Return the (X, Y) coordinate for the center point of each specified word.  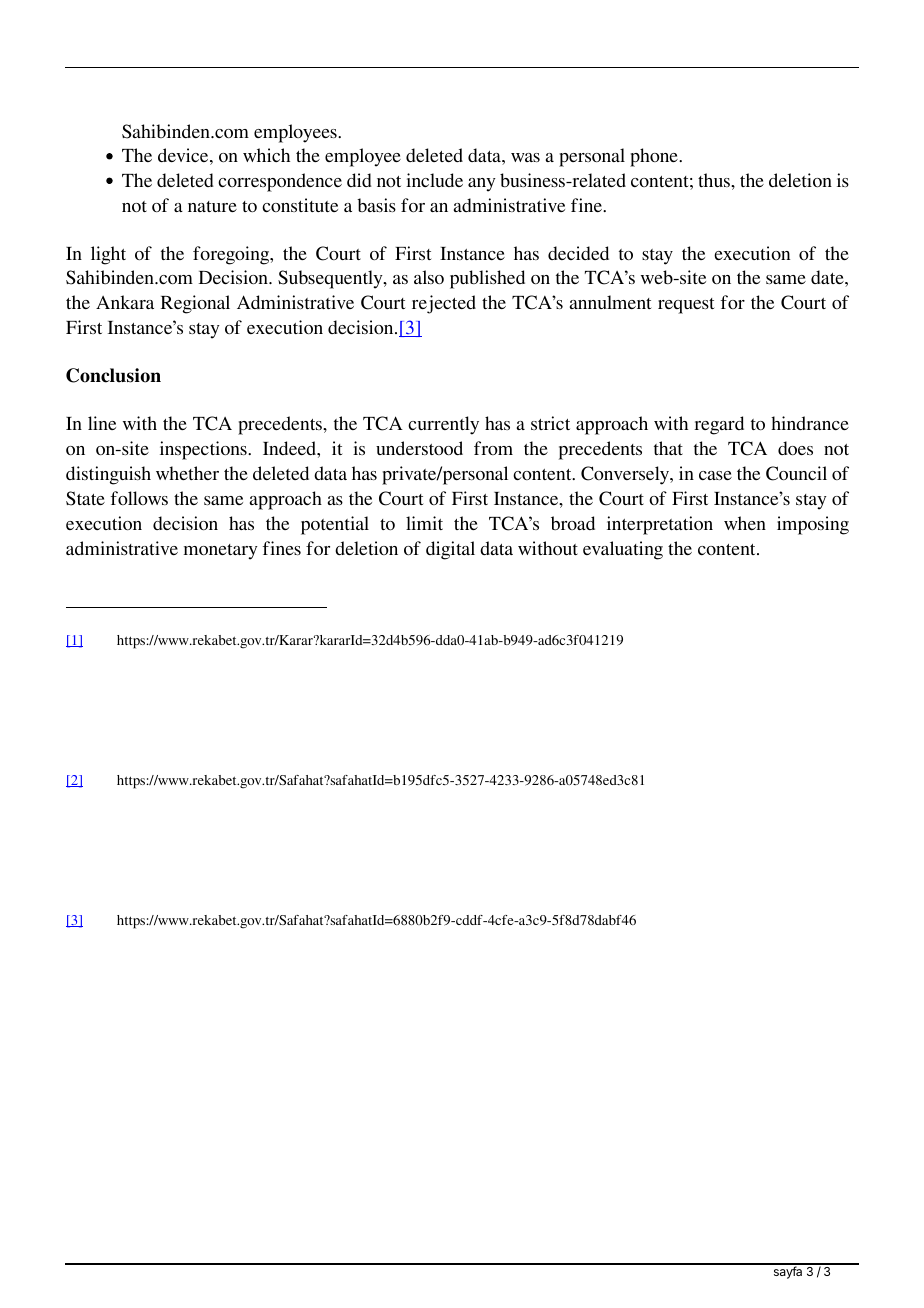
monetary (221, 552)
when (745, 523)
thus (715, 180)
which (266, 155)
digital (450, 550)
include (434, 180)
